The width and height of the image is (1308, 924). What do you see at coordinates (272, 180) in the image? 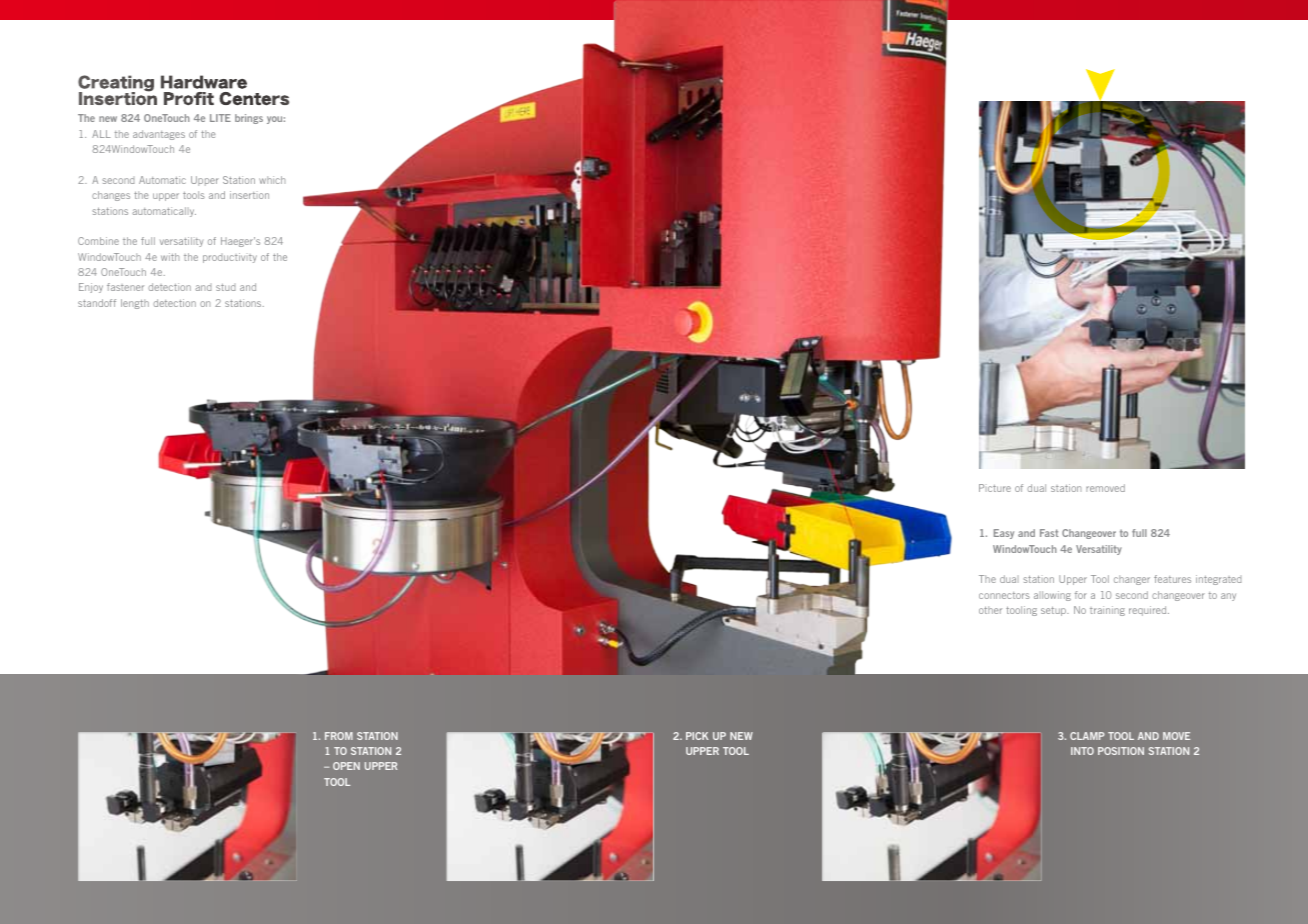
I see `which` at bounding box center [272, 180].
